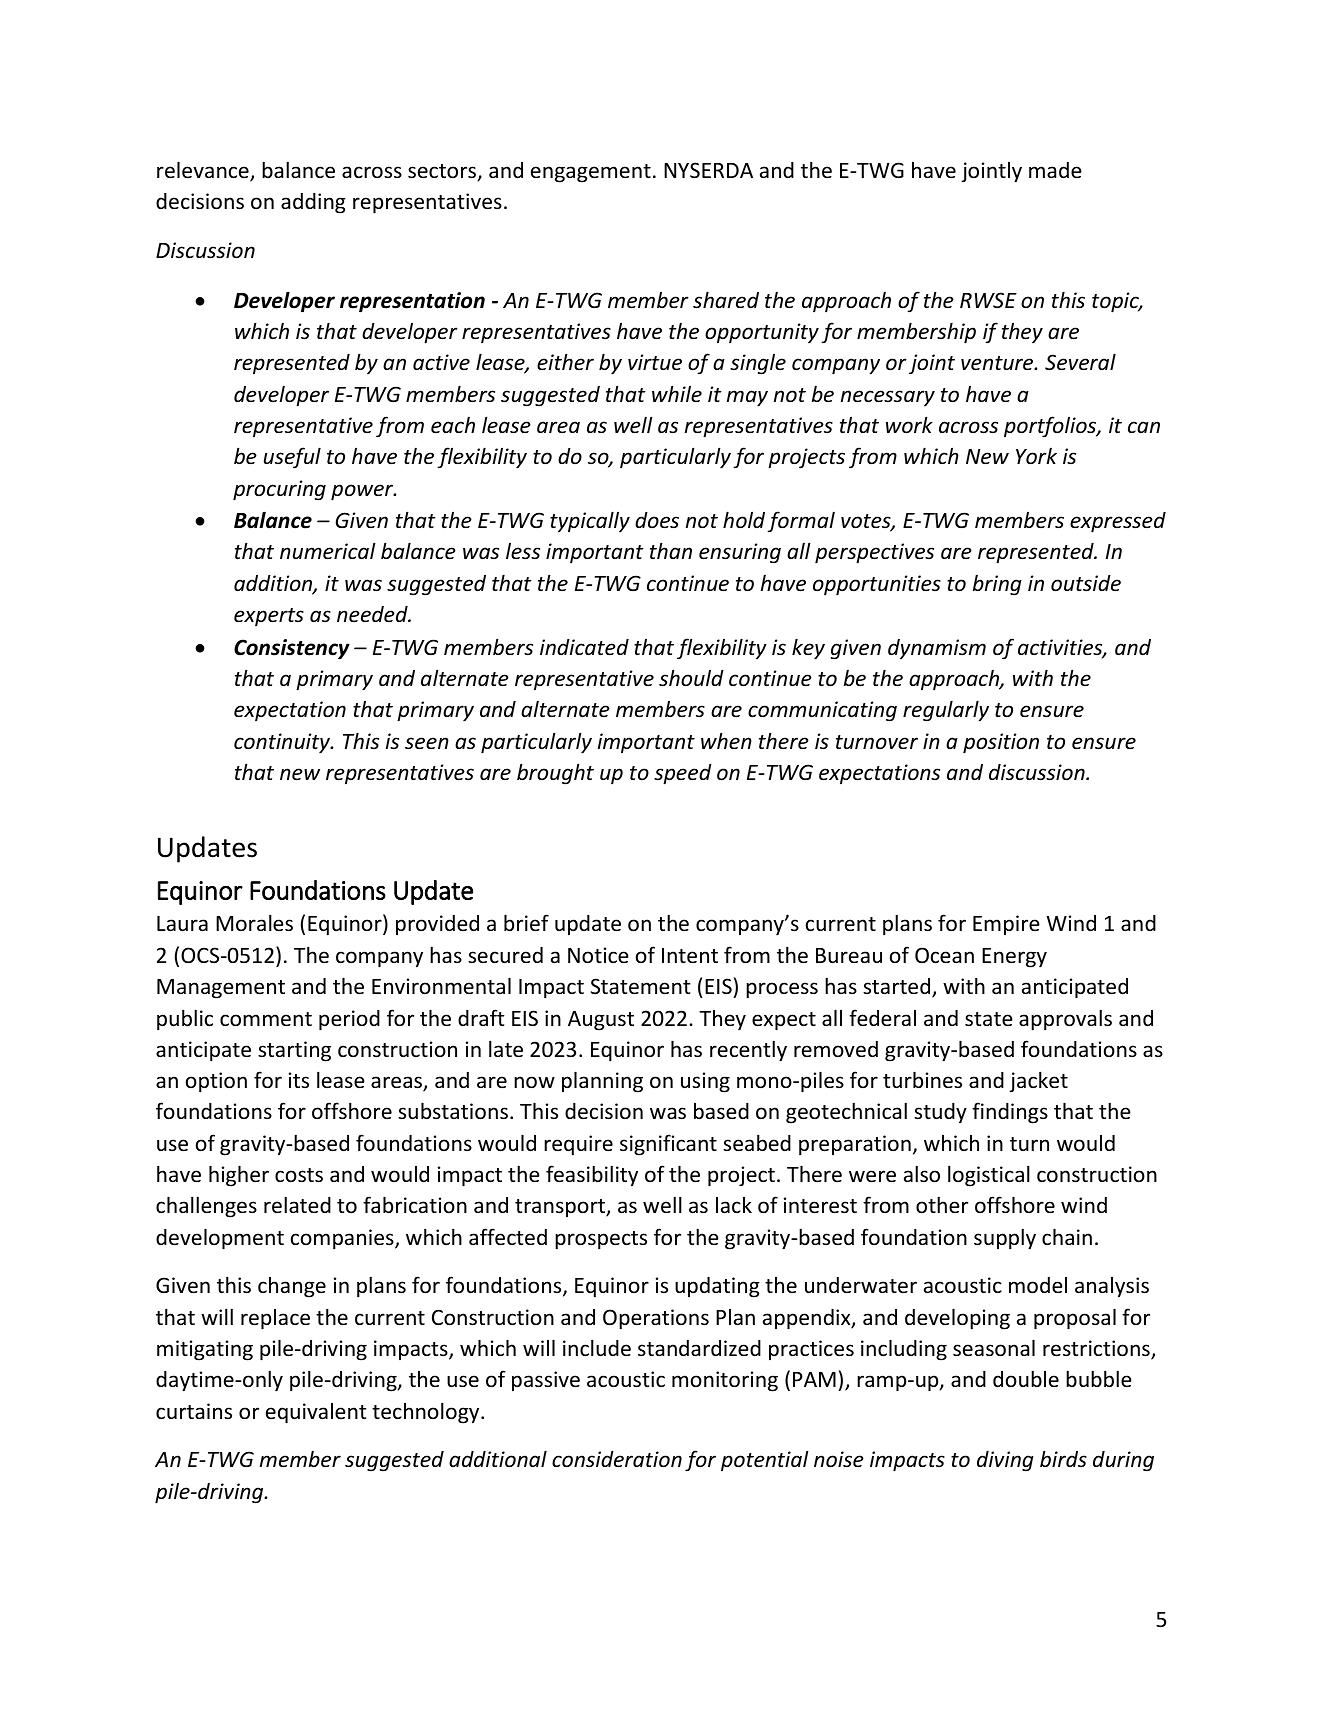 The height and width of the screenshot is (1712, 1323). Describe the element at coordinates (591, 173) in the screenshot. I see `engagement` at that location.
